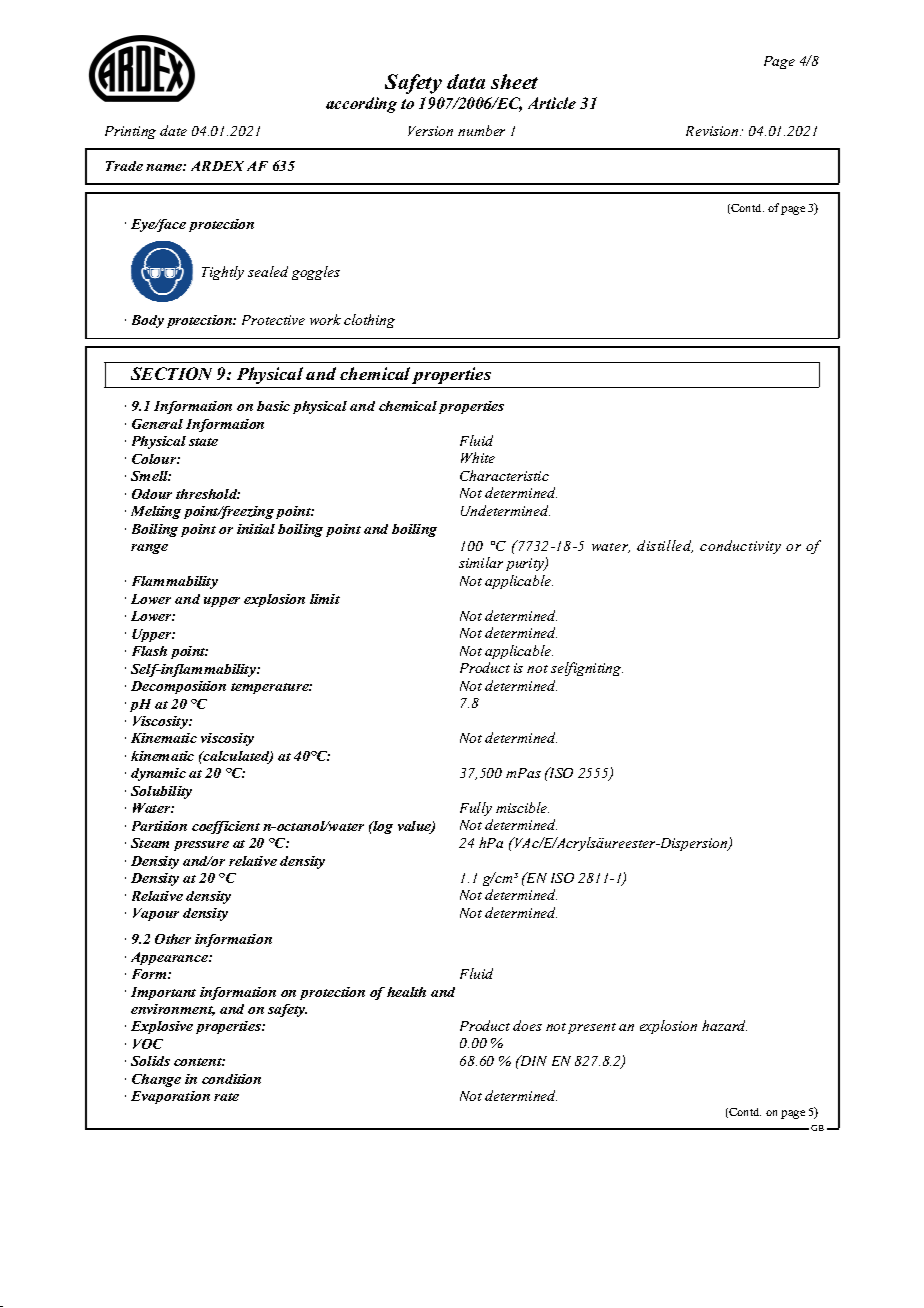  I want to click on Version, so click(430, 131).
